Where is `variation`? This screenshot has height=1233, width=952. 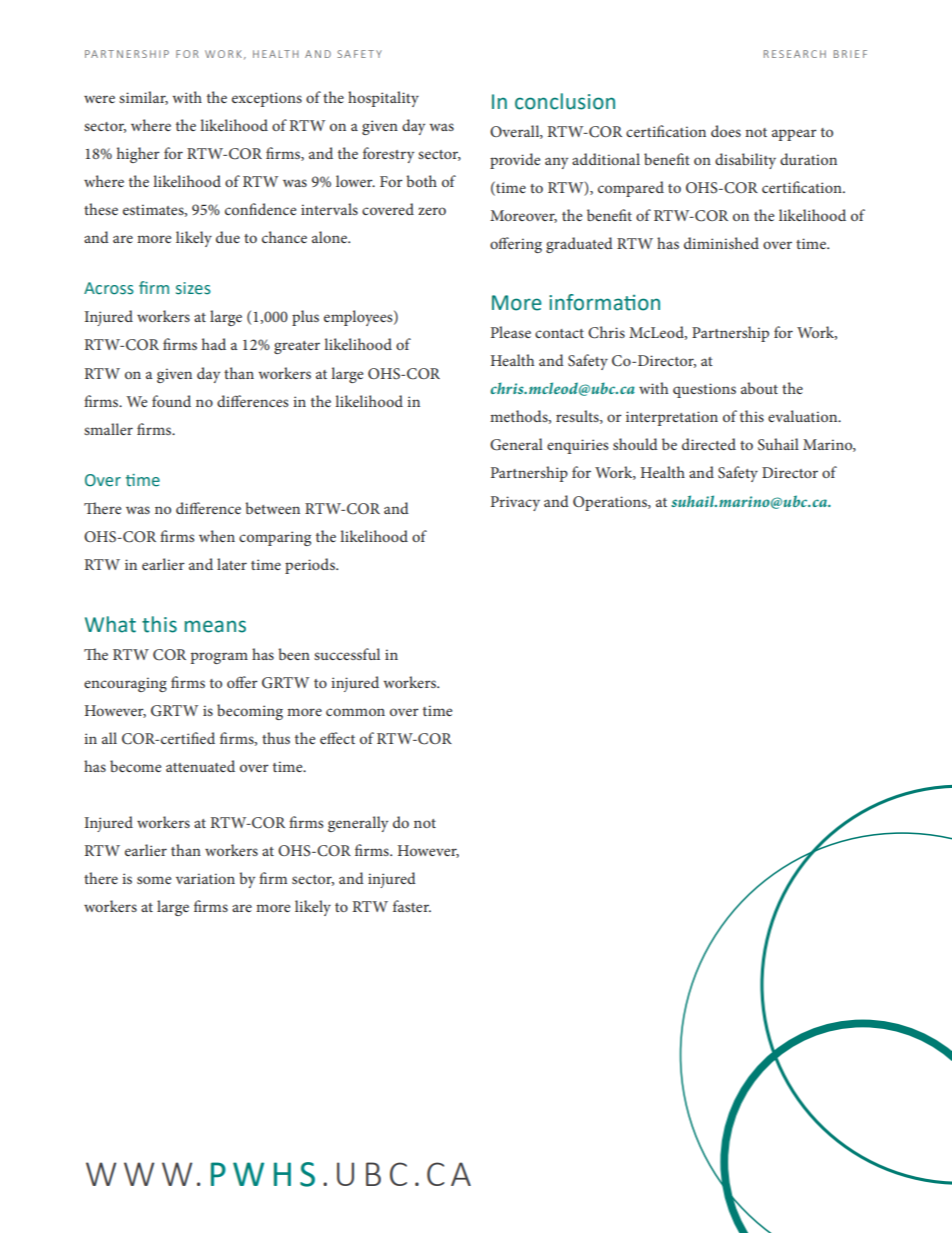 variation is located at coordinates (205, 878).
